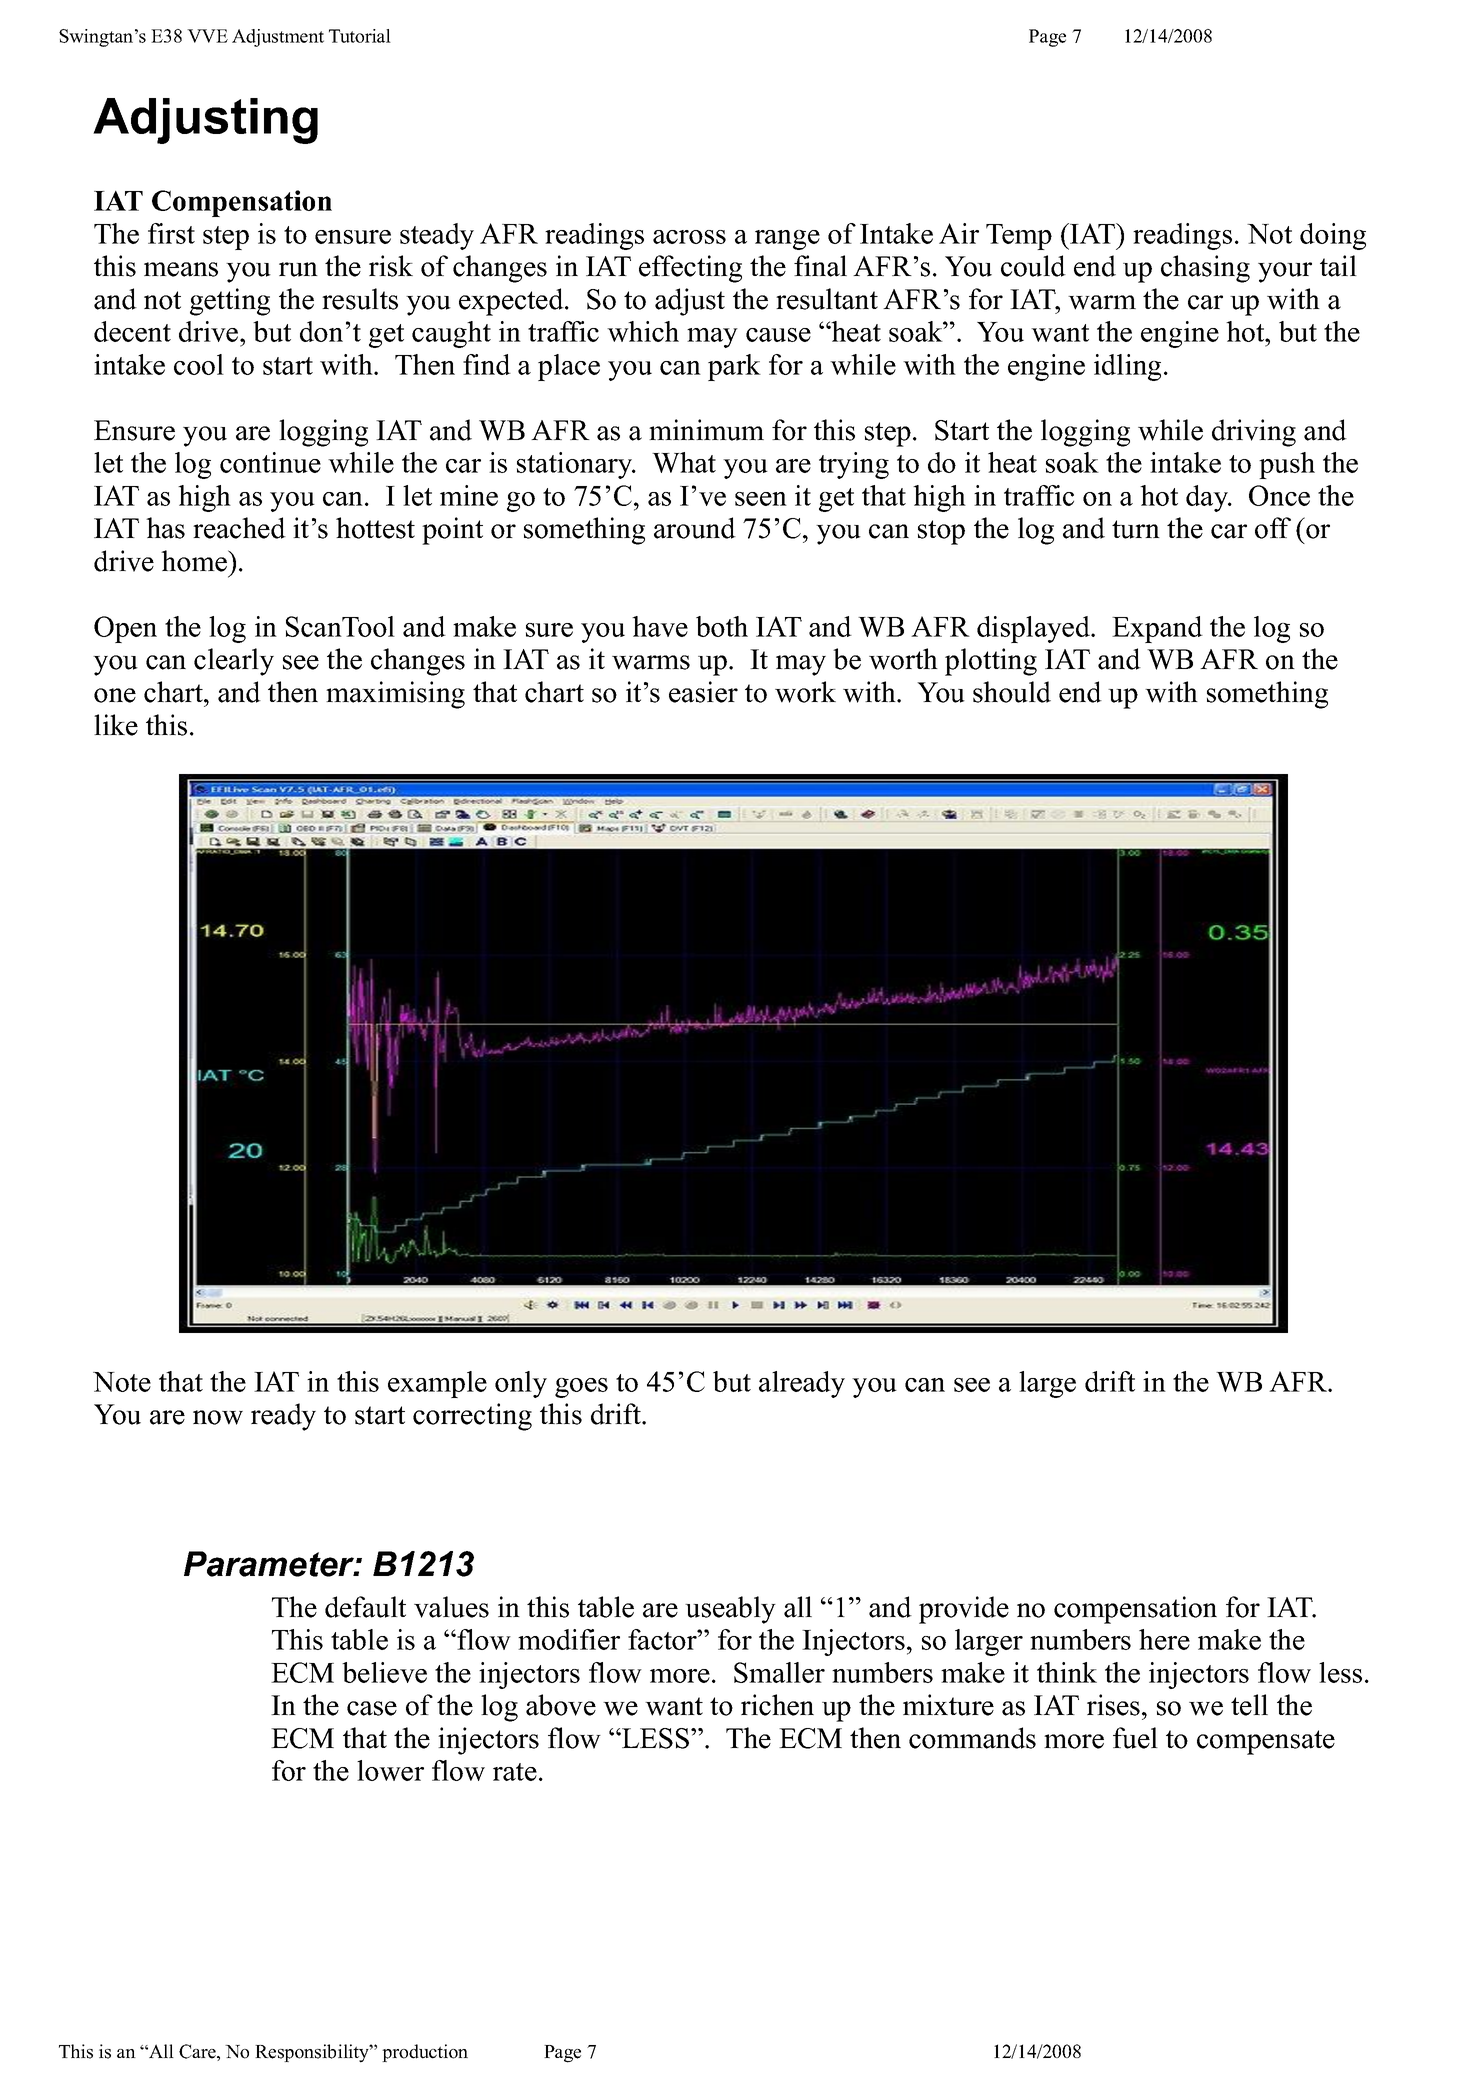 Image resolution: width=1466 pixels, height=2074 pixels. What do you see at coordinates (689, 237) in the screenshot?
I see `across` at bounding box center [689, 237].
